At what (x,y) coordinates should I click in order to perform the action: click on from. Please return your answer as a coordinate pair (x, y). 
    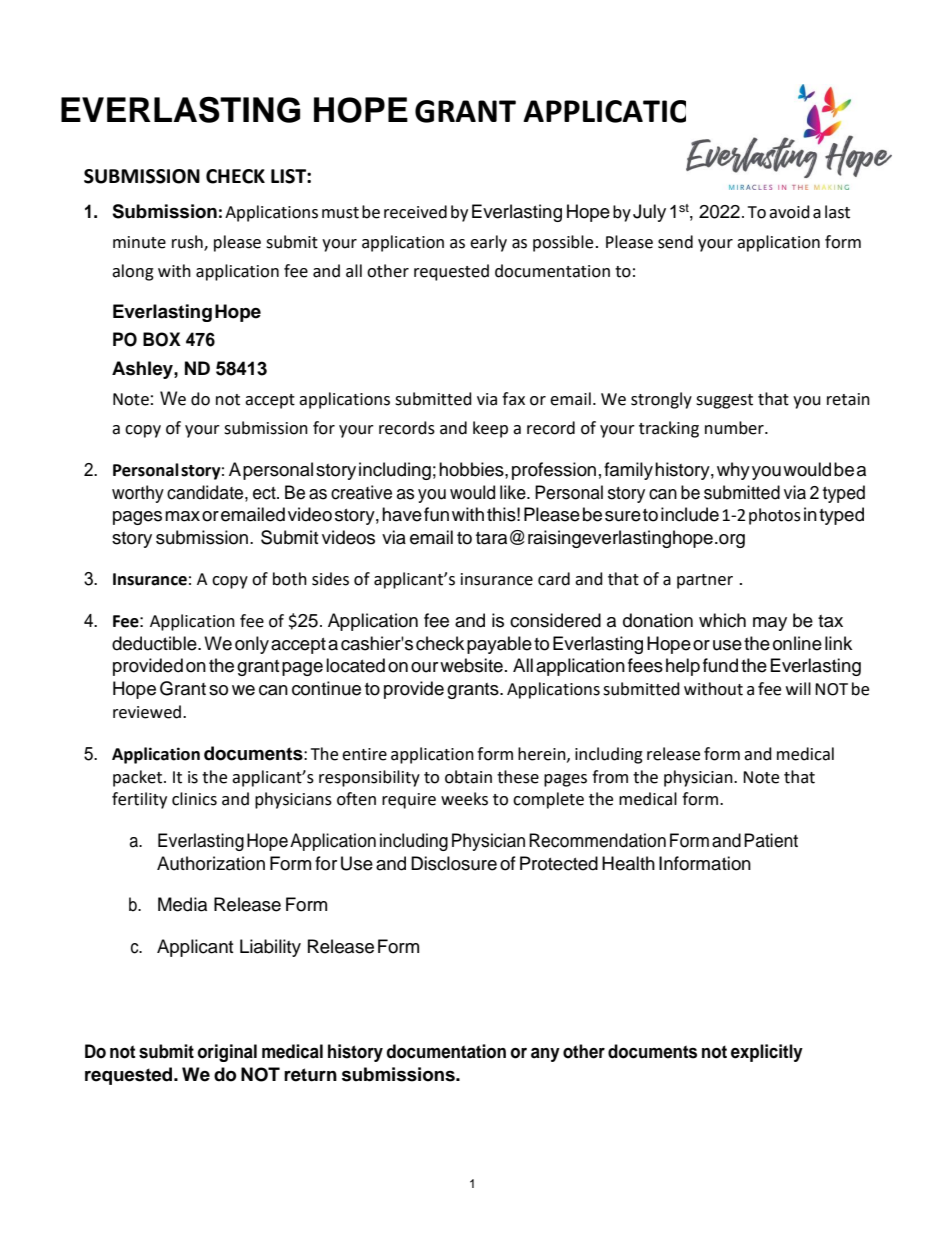
    Looking at the image, I should click on (610, 777).
